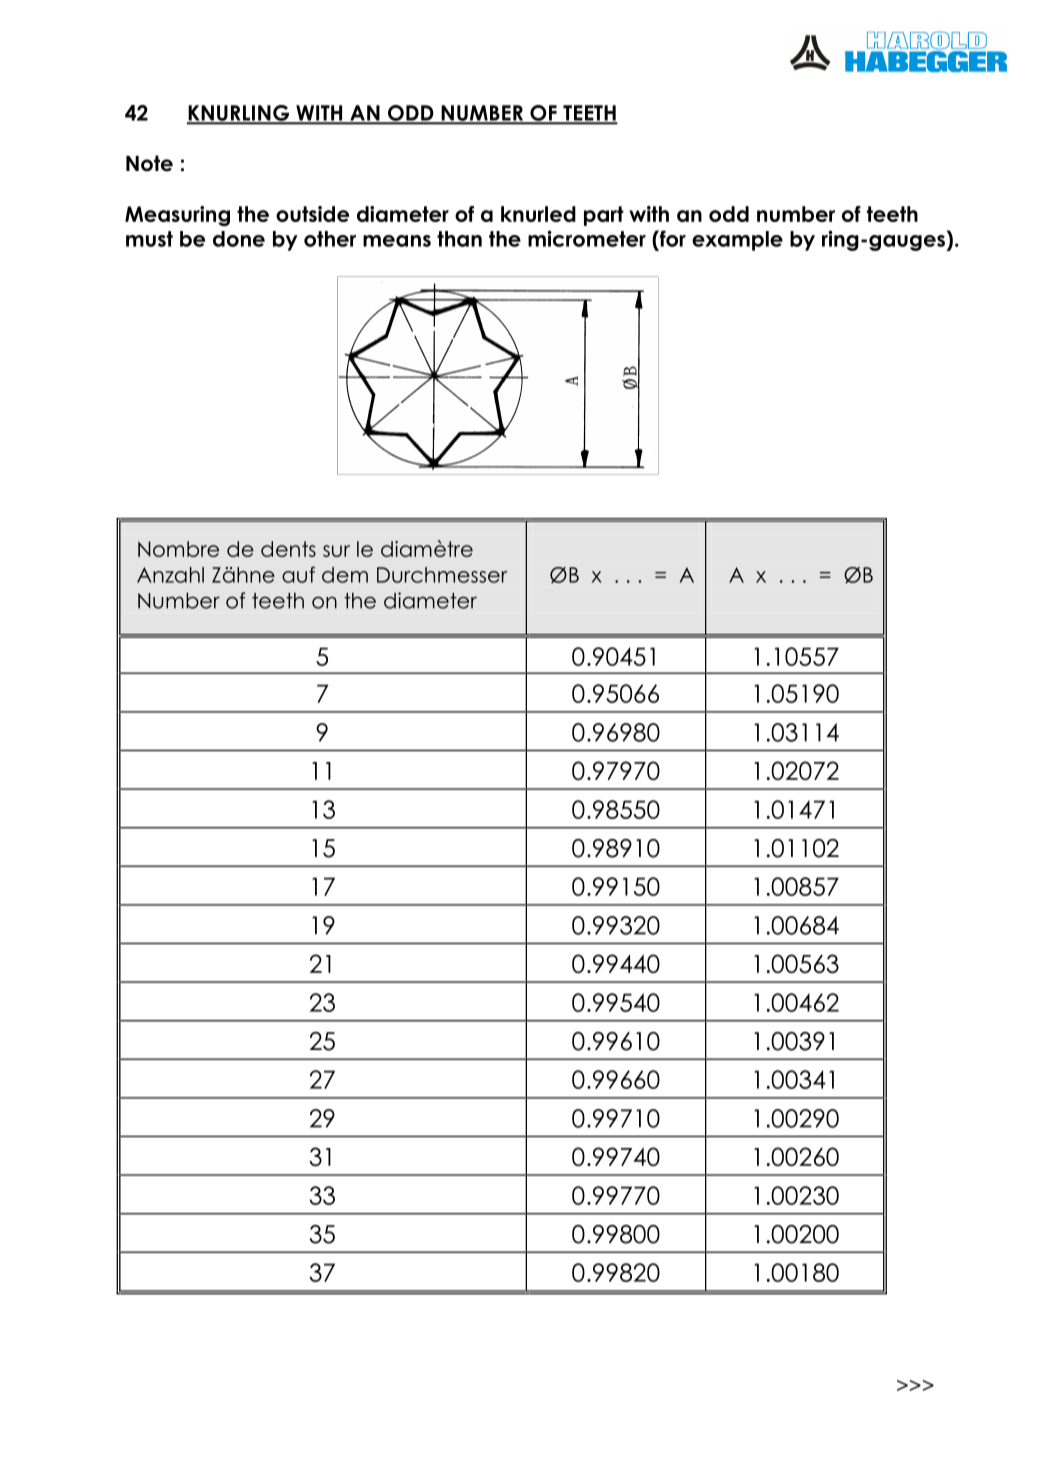 This screenshot has width=1046, height=1480. I want to click on must, so click(149, 239).
